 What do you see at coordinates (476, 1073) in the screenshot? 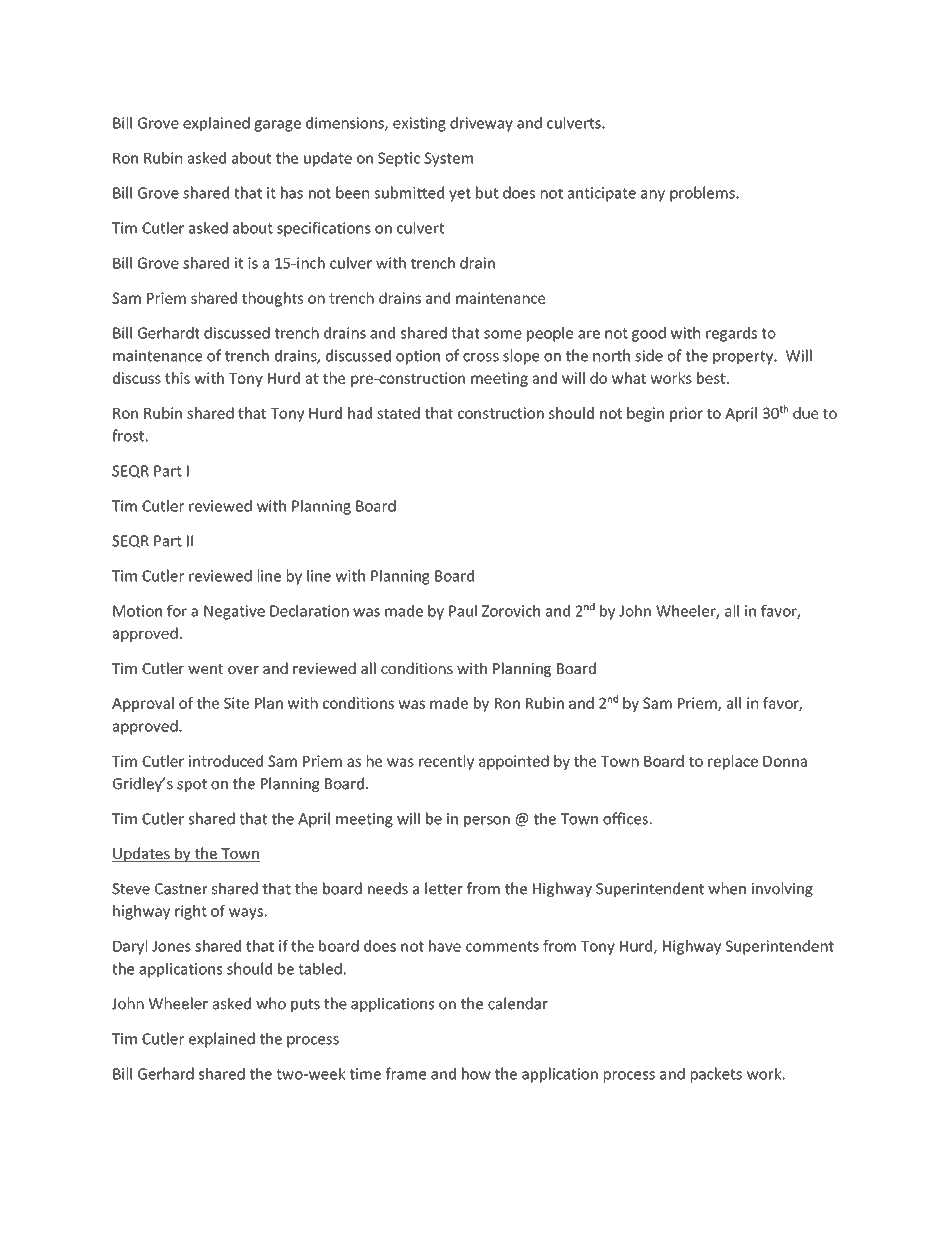
I see `how` at bounding box center [476, 1073].
